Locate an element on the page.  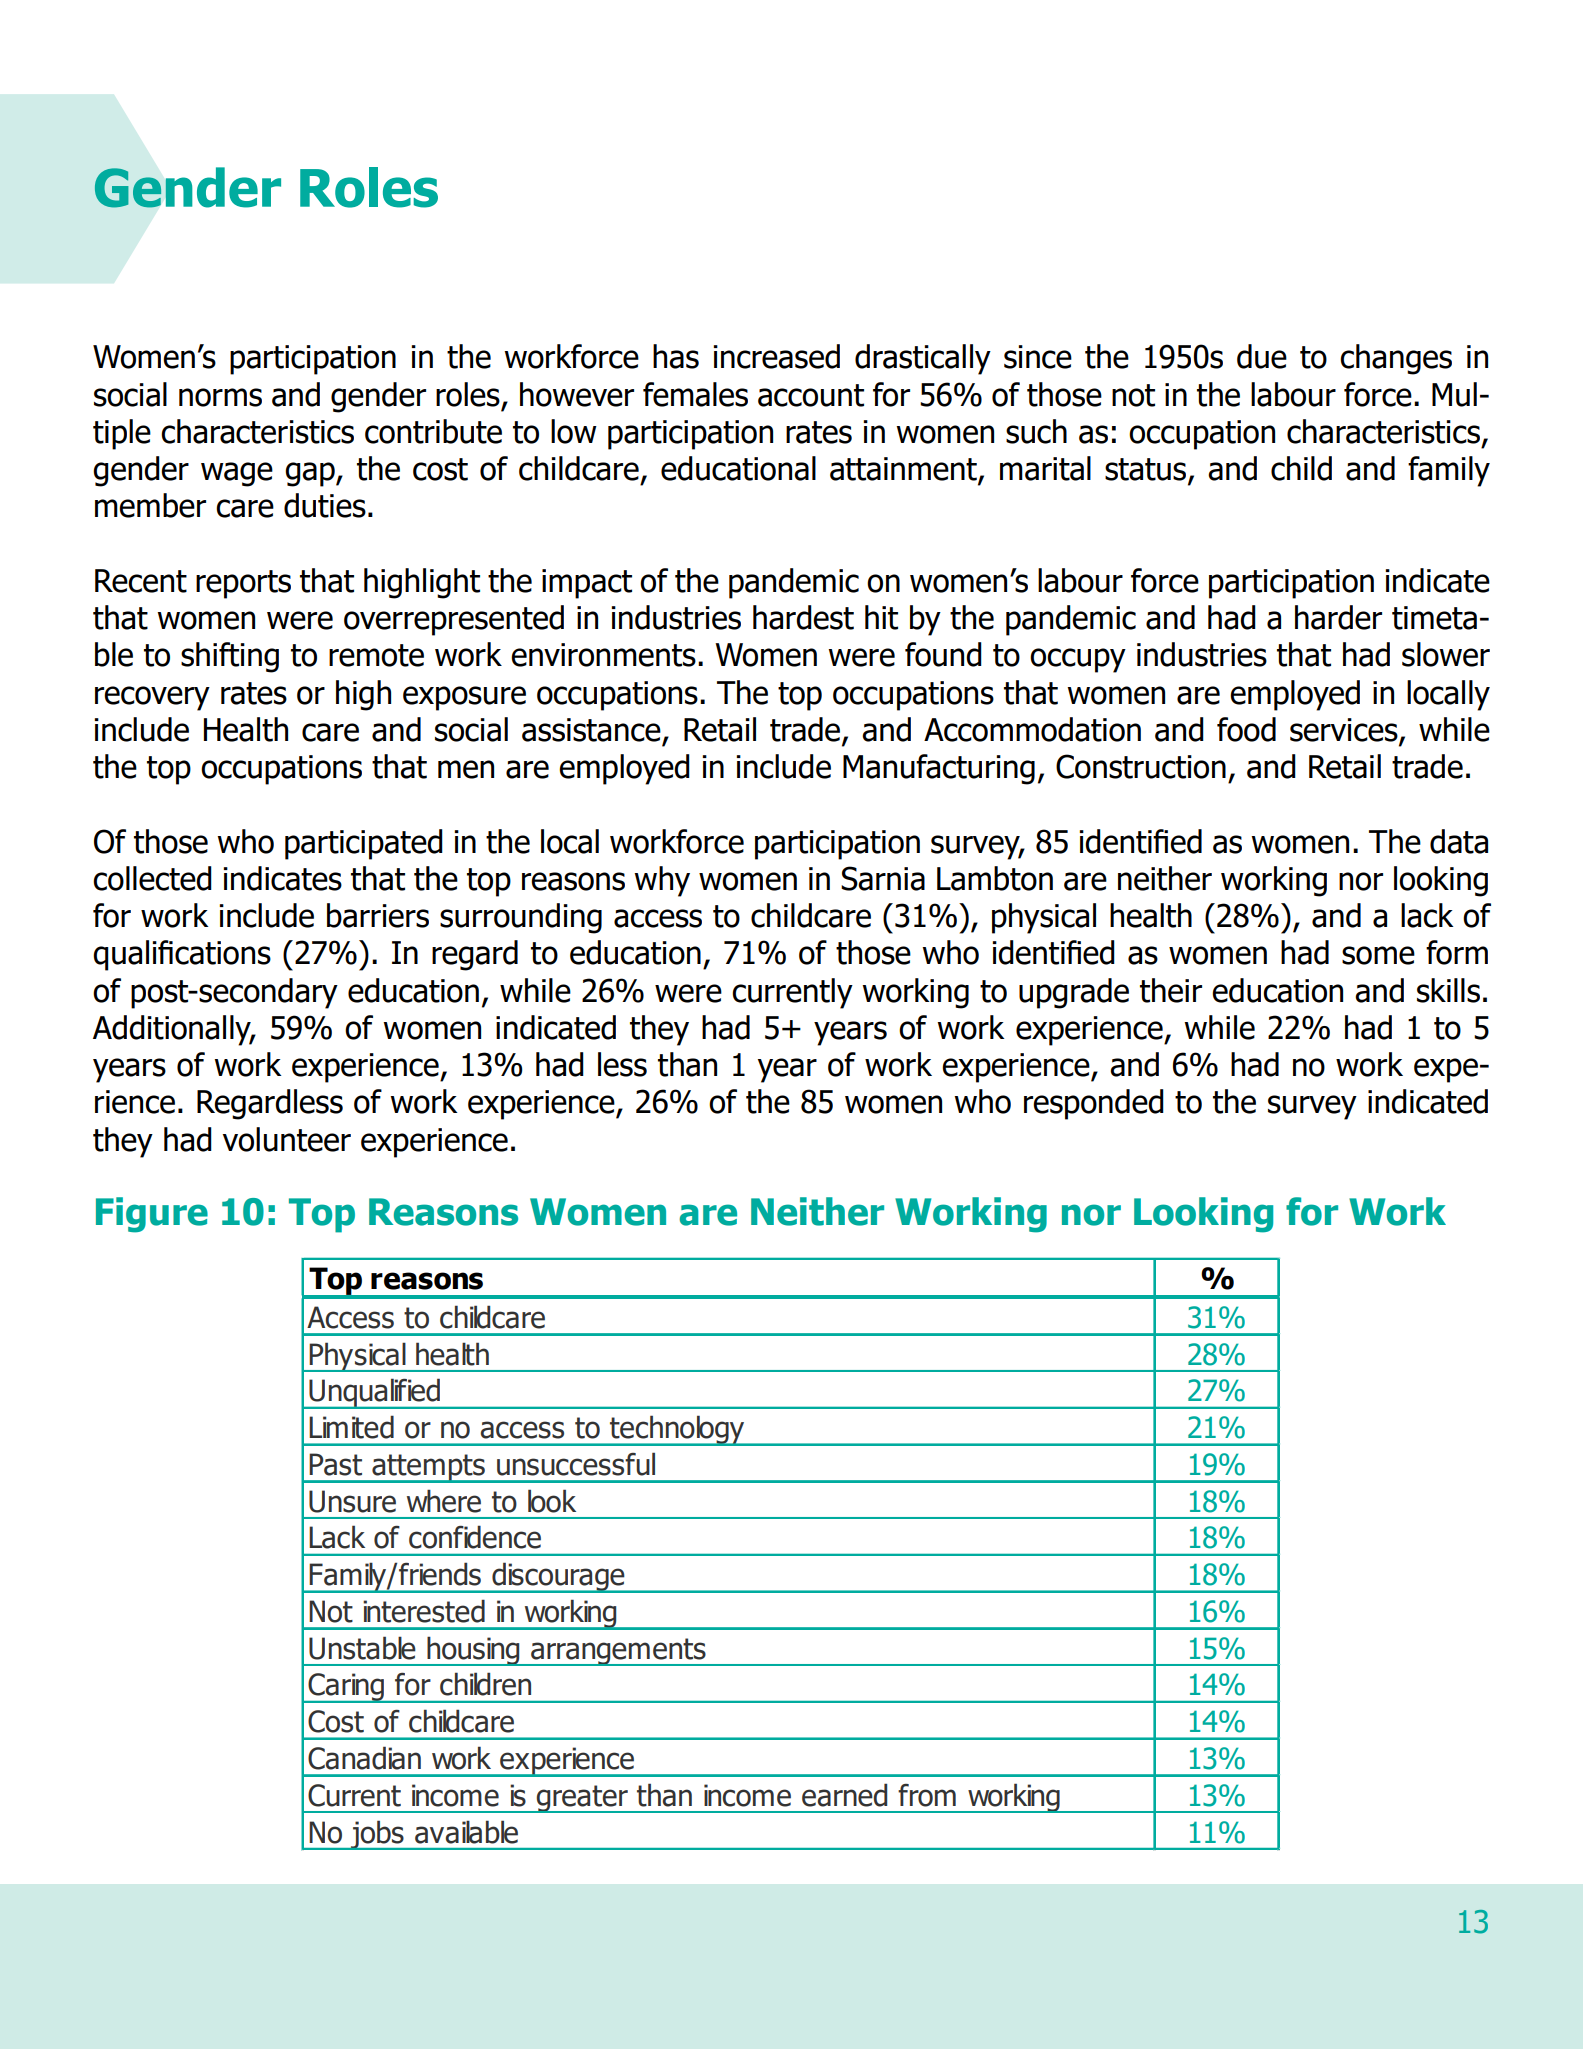
technology is located at coordinates (677, 1430).
